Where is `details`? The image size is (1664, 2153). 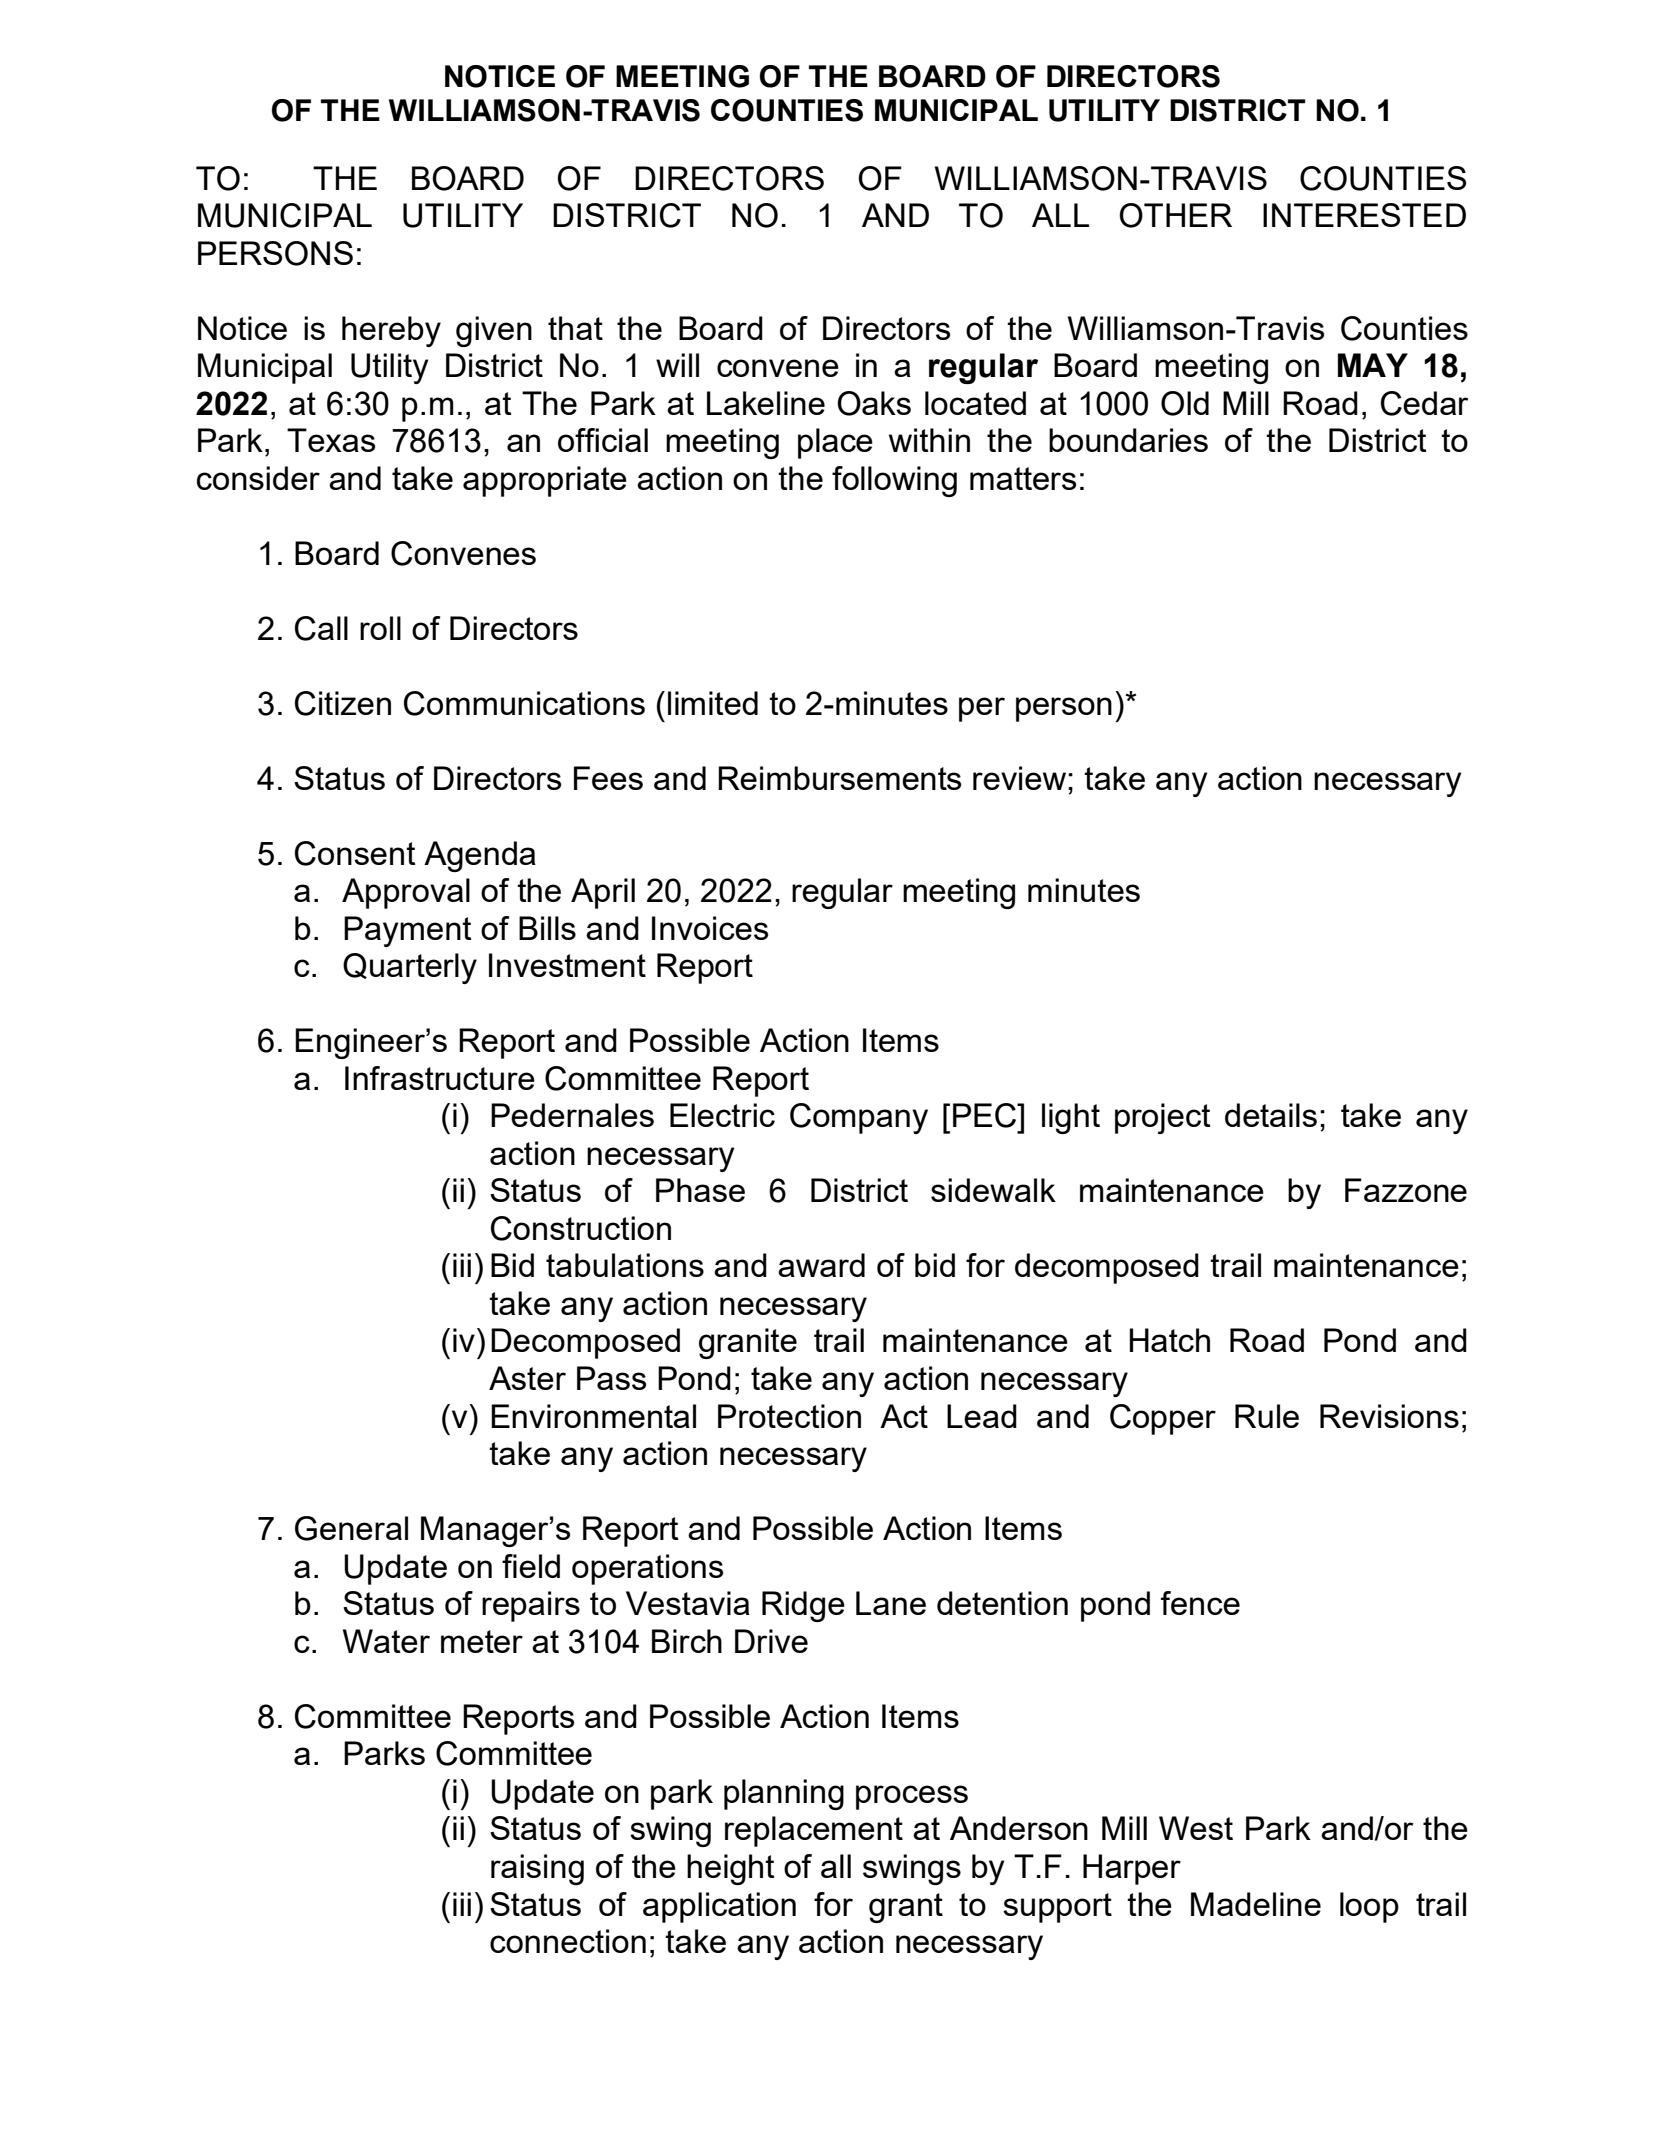 details is located at coordinates (1271, 1115).
